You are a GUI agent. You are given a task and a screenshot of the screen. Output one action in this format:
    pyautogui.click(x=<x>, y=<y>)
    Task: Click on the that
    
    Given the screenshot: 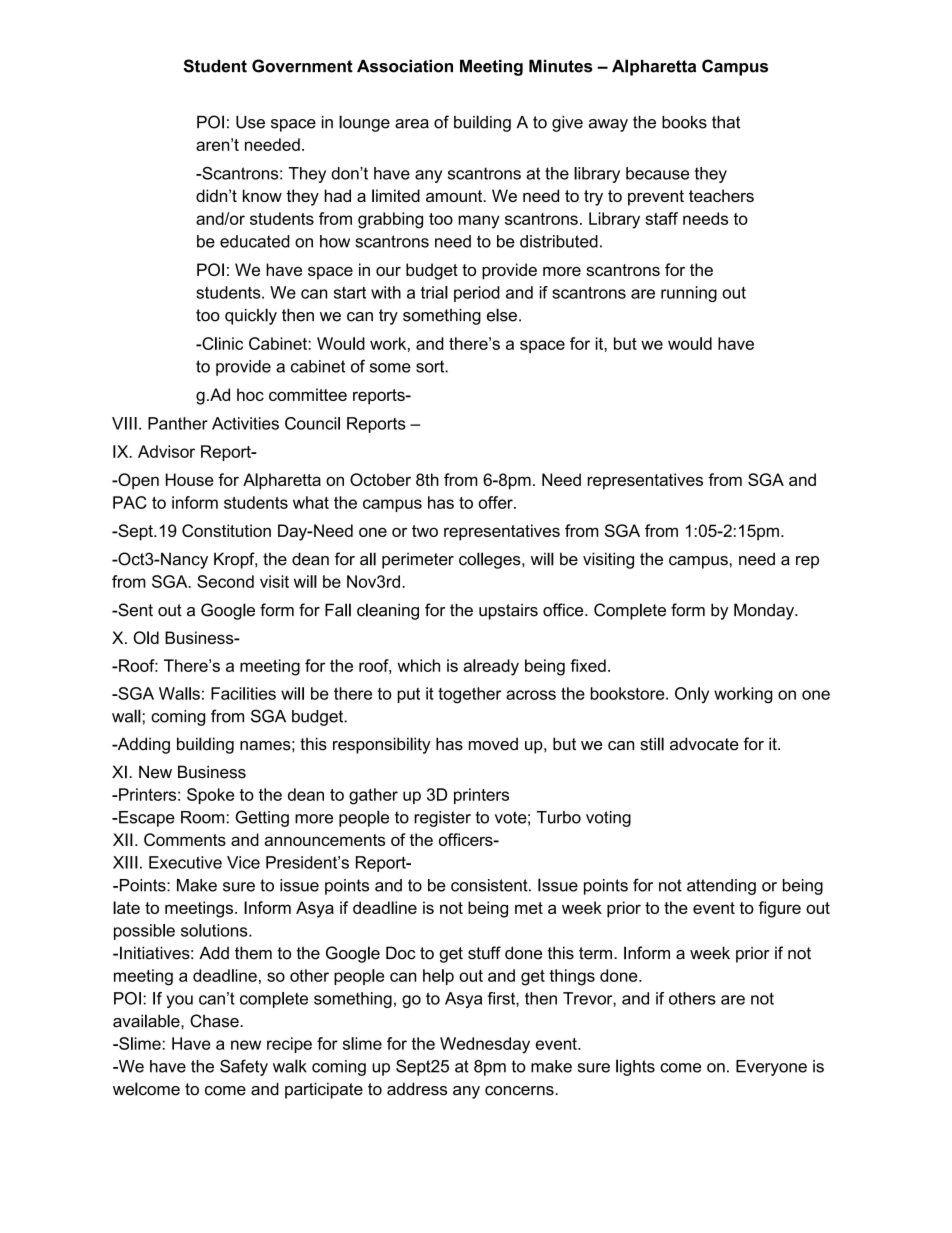 What is the action you would take?
    pyautogui.click(x=726, y=122)
